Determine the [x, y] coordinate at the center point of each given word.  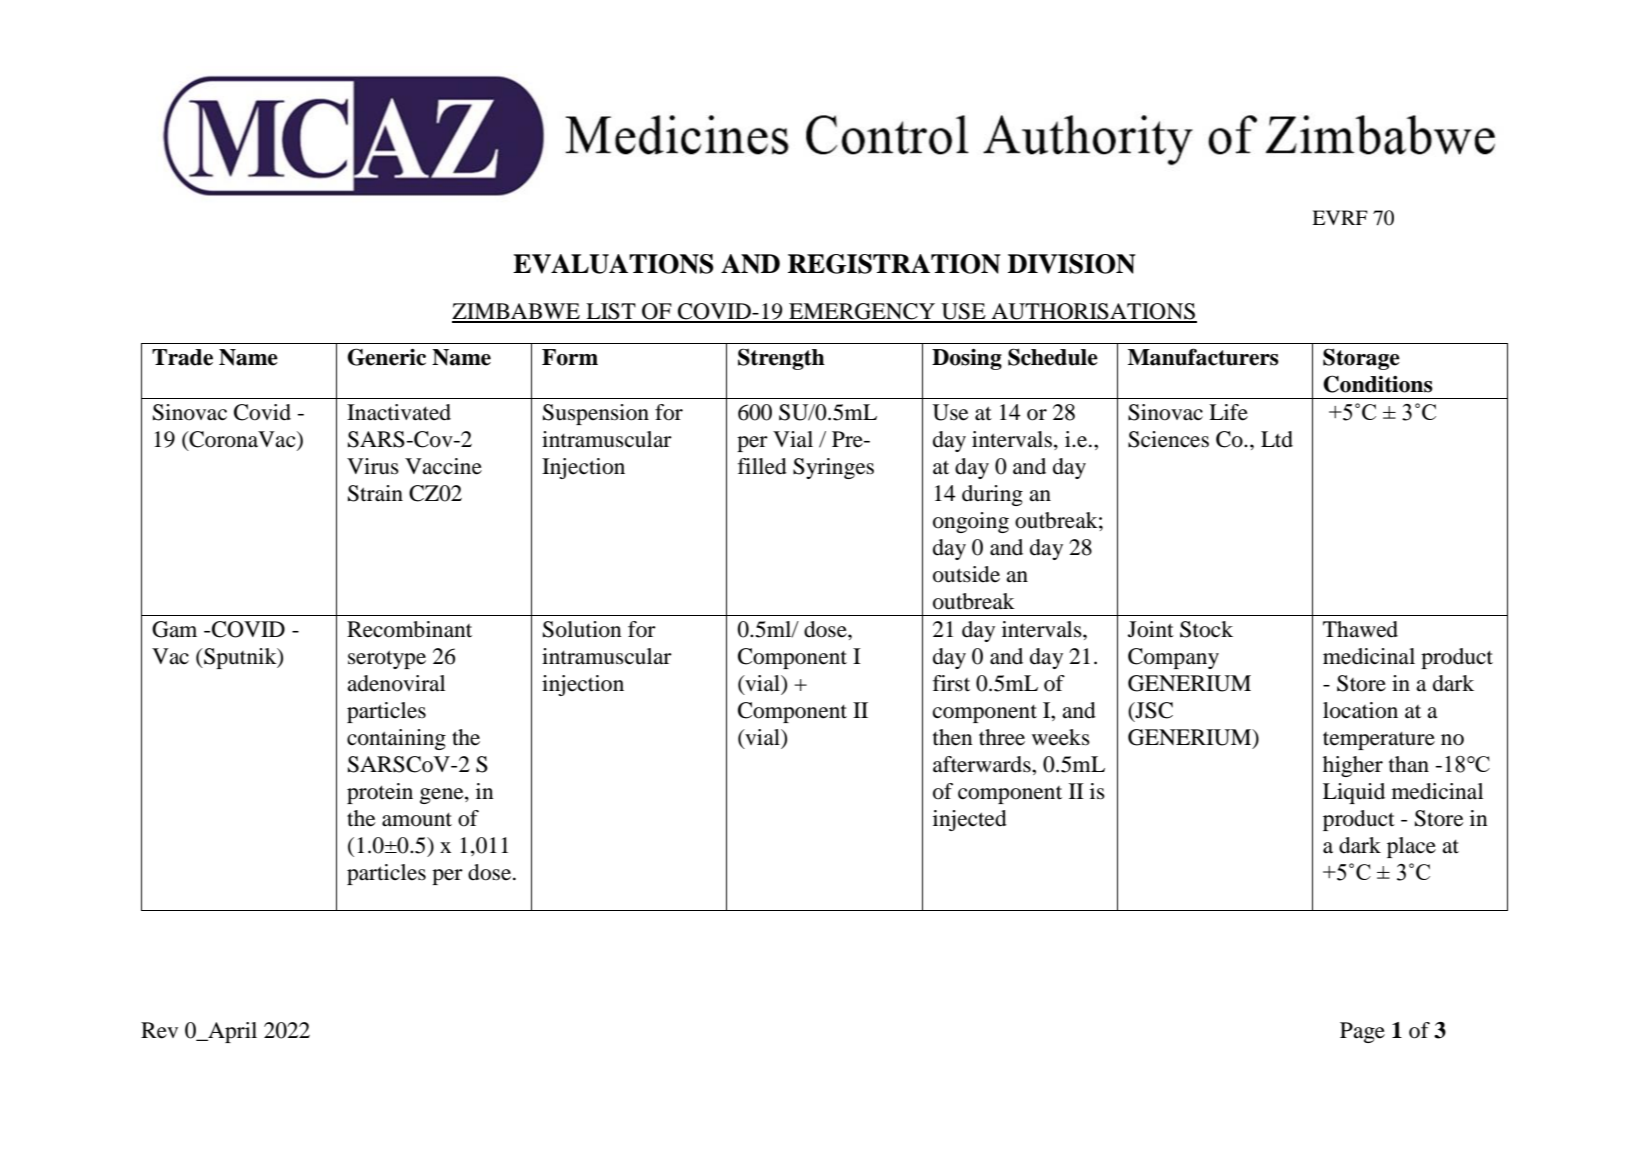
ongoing [971, 522]
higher [1353, 766]
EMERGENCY [862, 312]
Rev [159, 1030]
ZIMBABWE [517, 312]
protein [380, 793]
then [953, 737]
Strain [375, 493]
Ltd [1277, 439]
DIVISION [1072, 264]
